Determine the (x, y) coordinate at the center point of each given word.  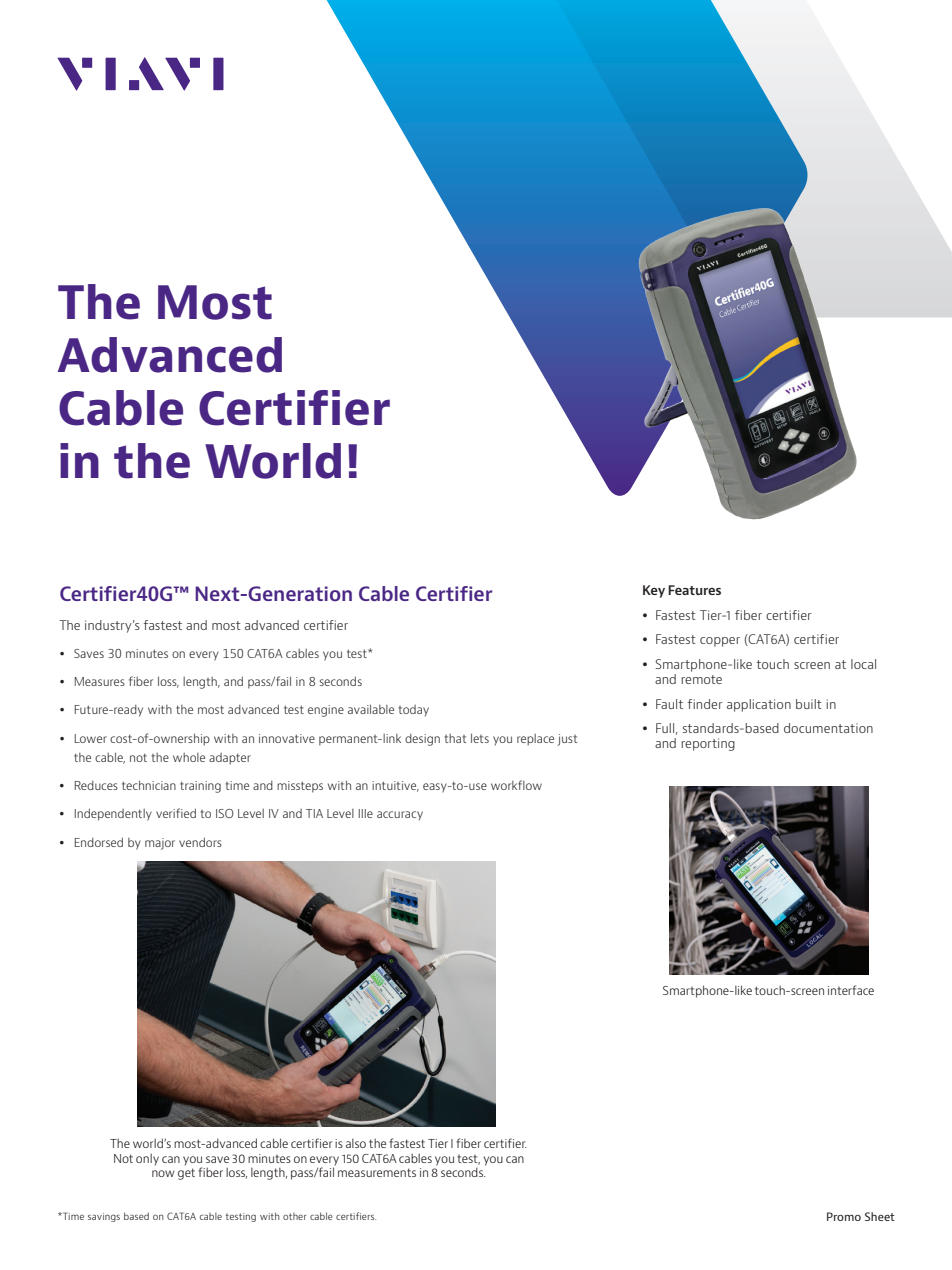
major (160, 844)
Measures (100, 681)
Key (654, 591)
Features (694, 590)
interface (851, 990)
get (186, 1174)
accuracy (400, 816)
